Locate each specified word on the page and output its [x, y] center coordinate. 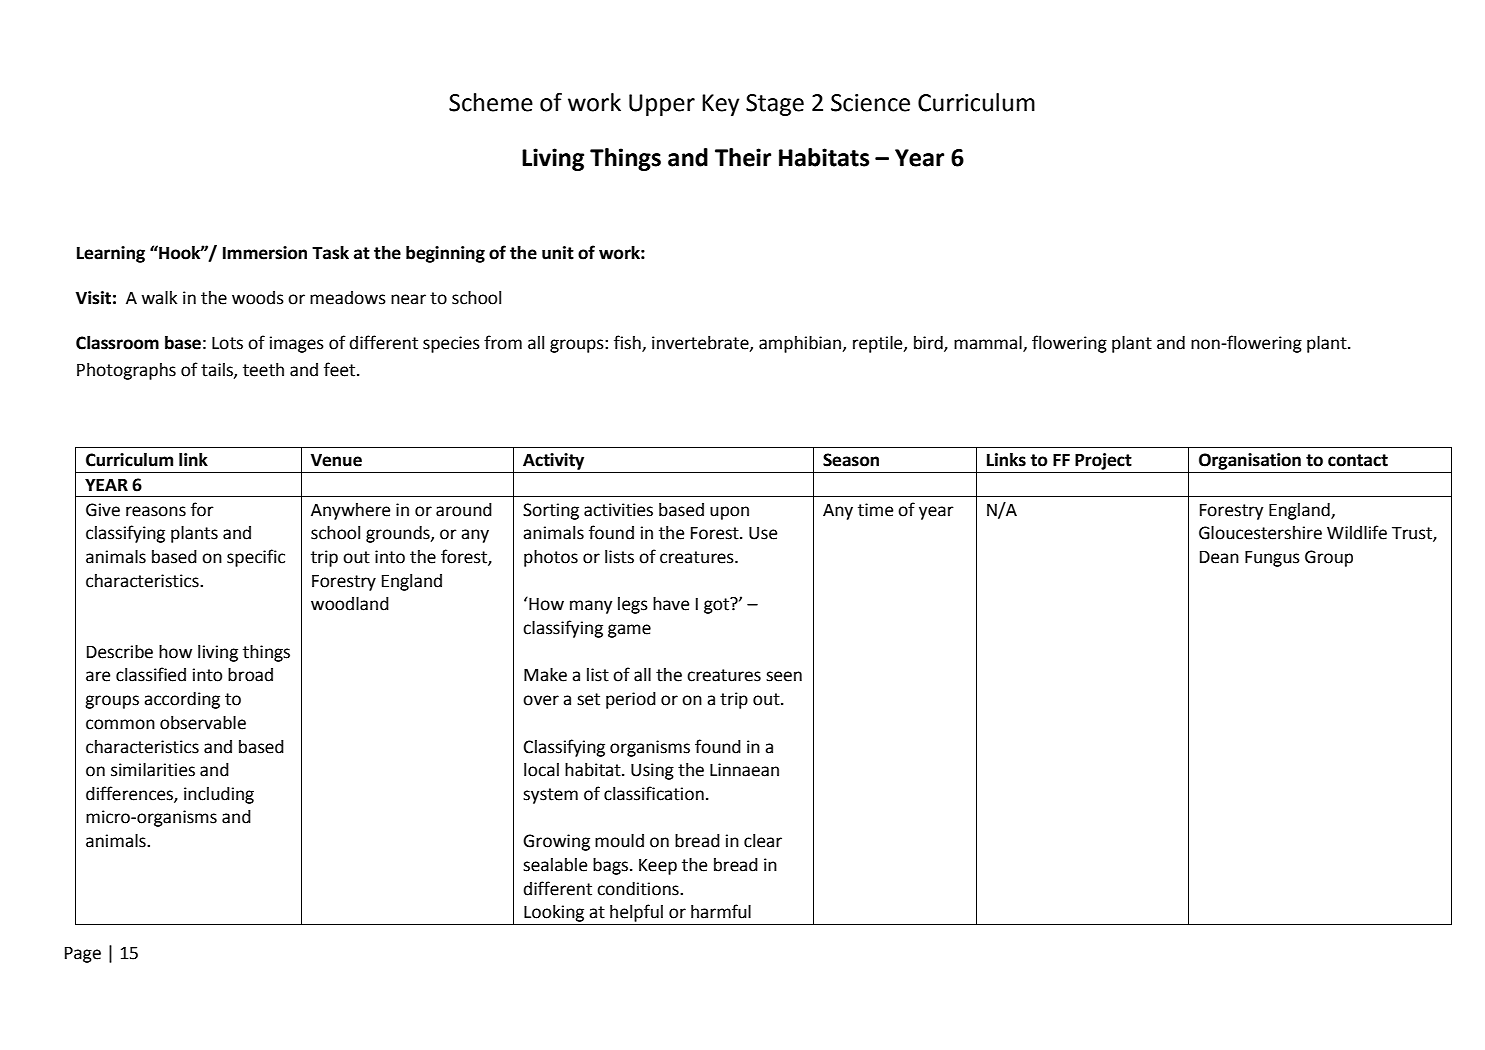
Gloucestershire [1260, 533]
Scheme [491, 102]
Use [763, 533]
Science [870, 103]
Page [83, 954]
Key [721, 105]
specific [256, 558]
